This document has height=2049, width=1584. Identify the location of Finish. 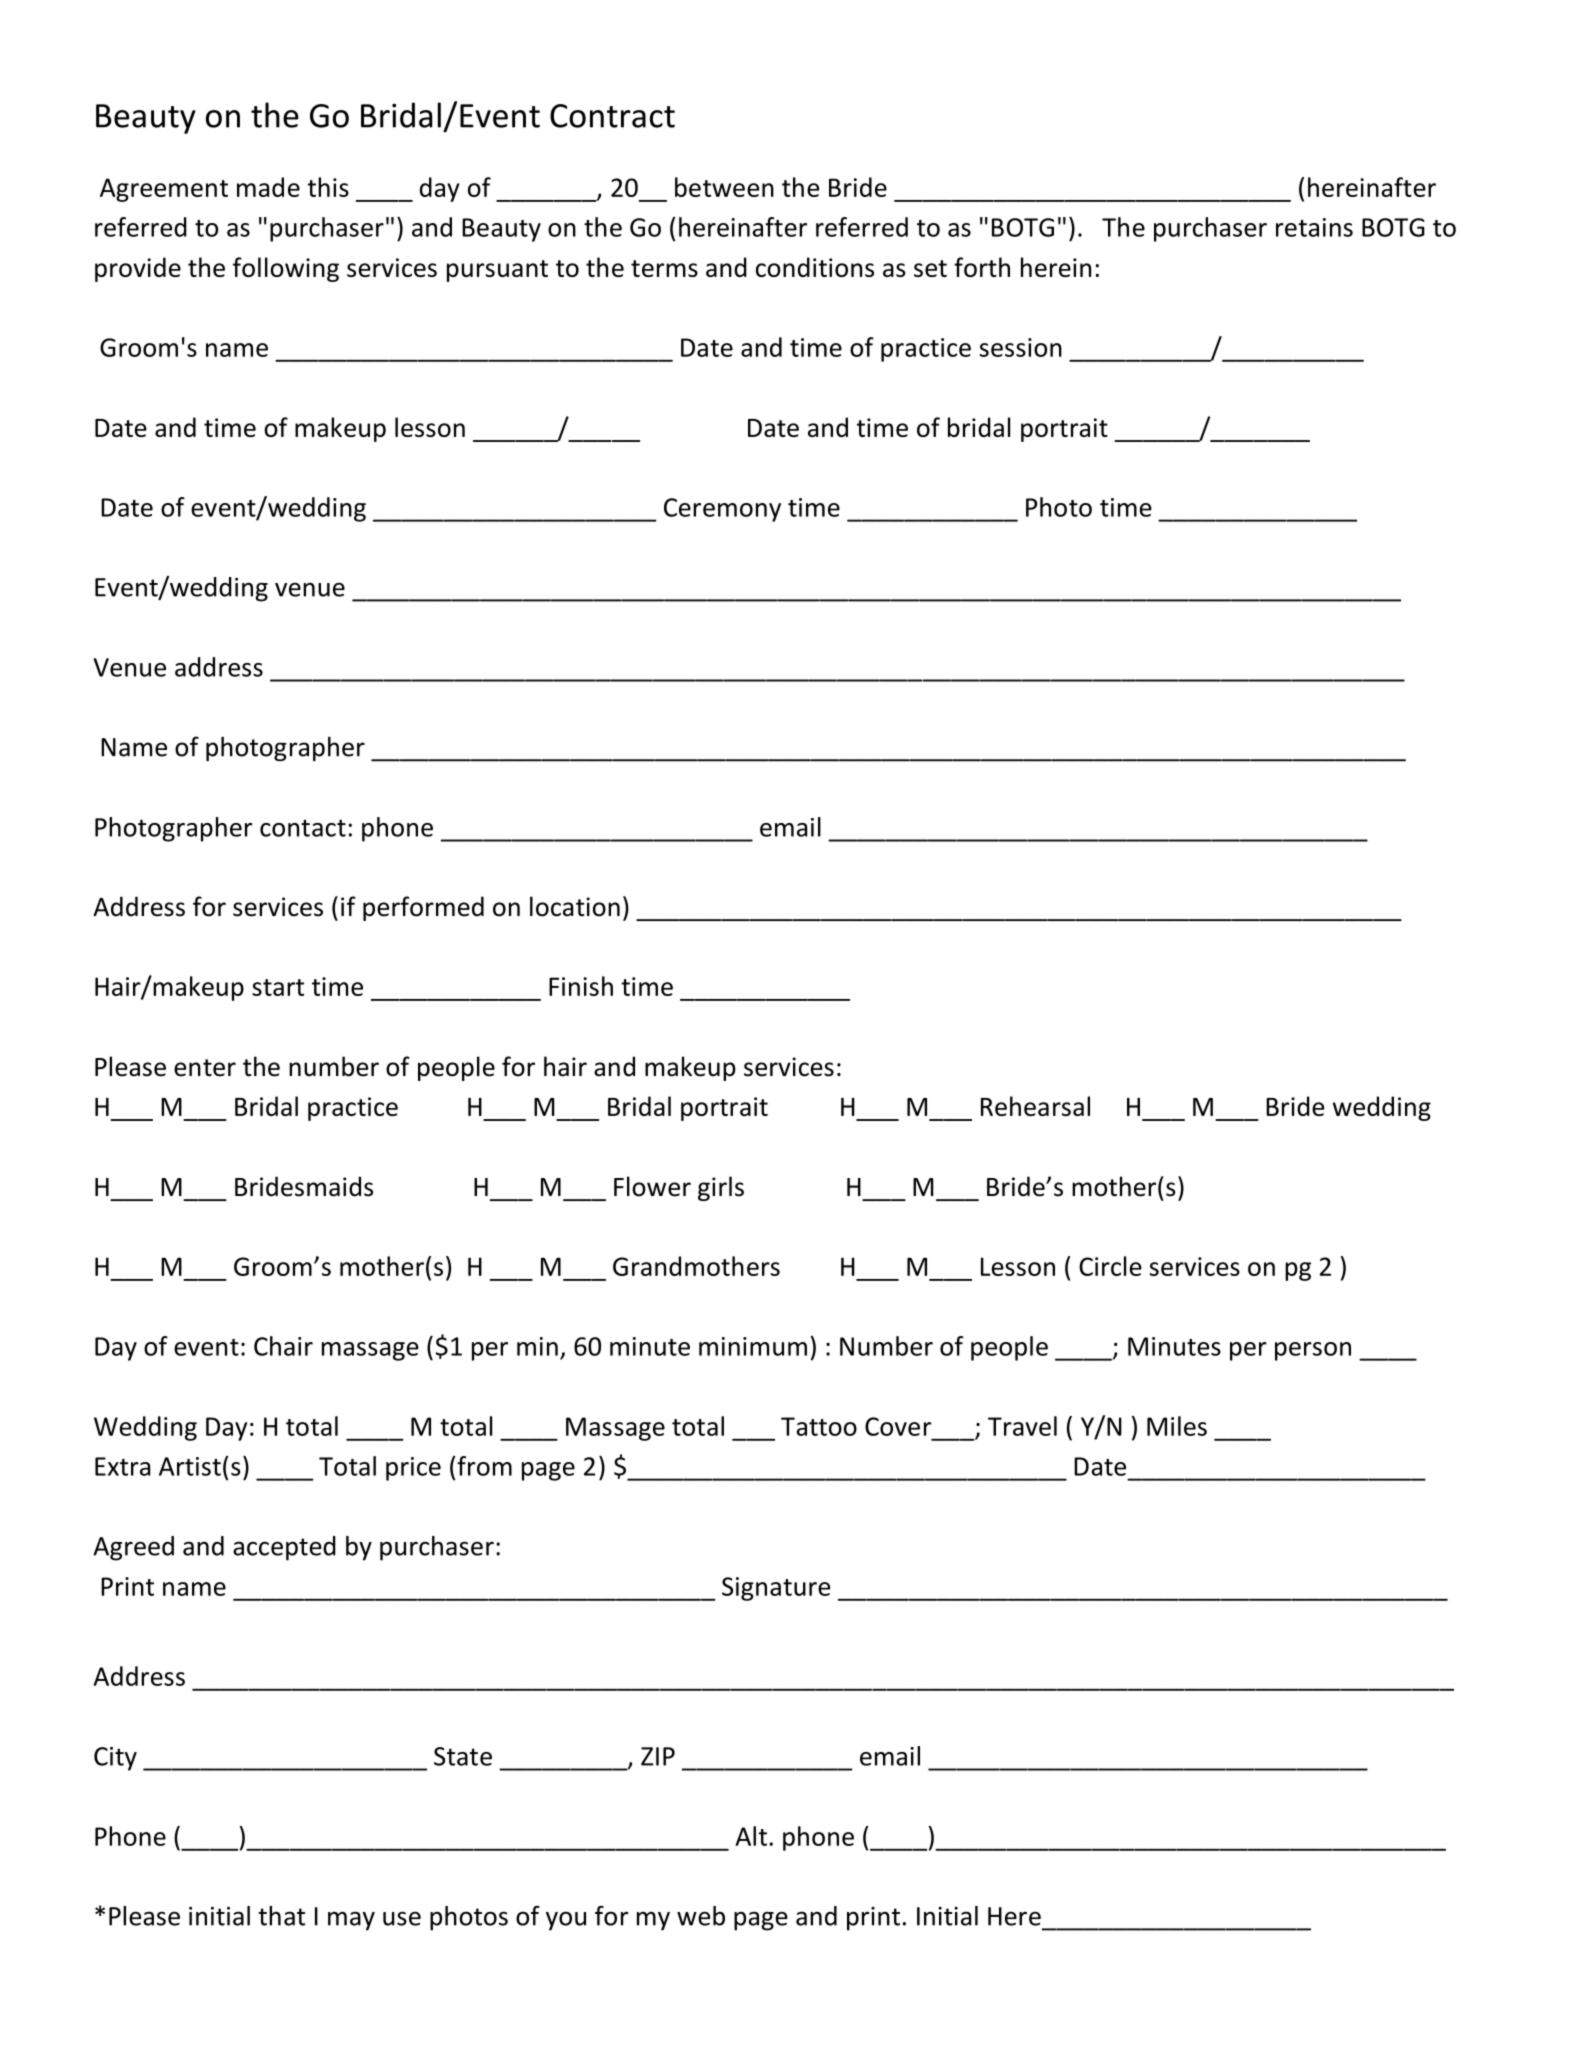
(581, 986).
